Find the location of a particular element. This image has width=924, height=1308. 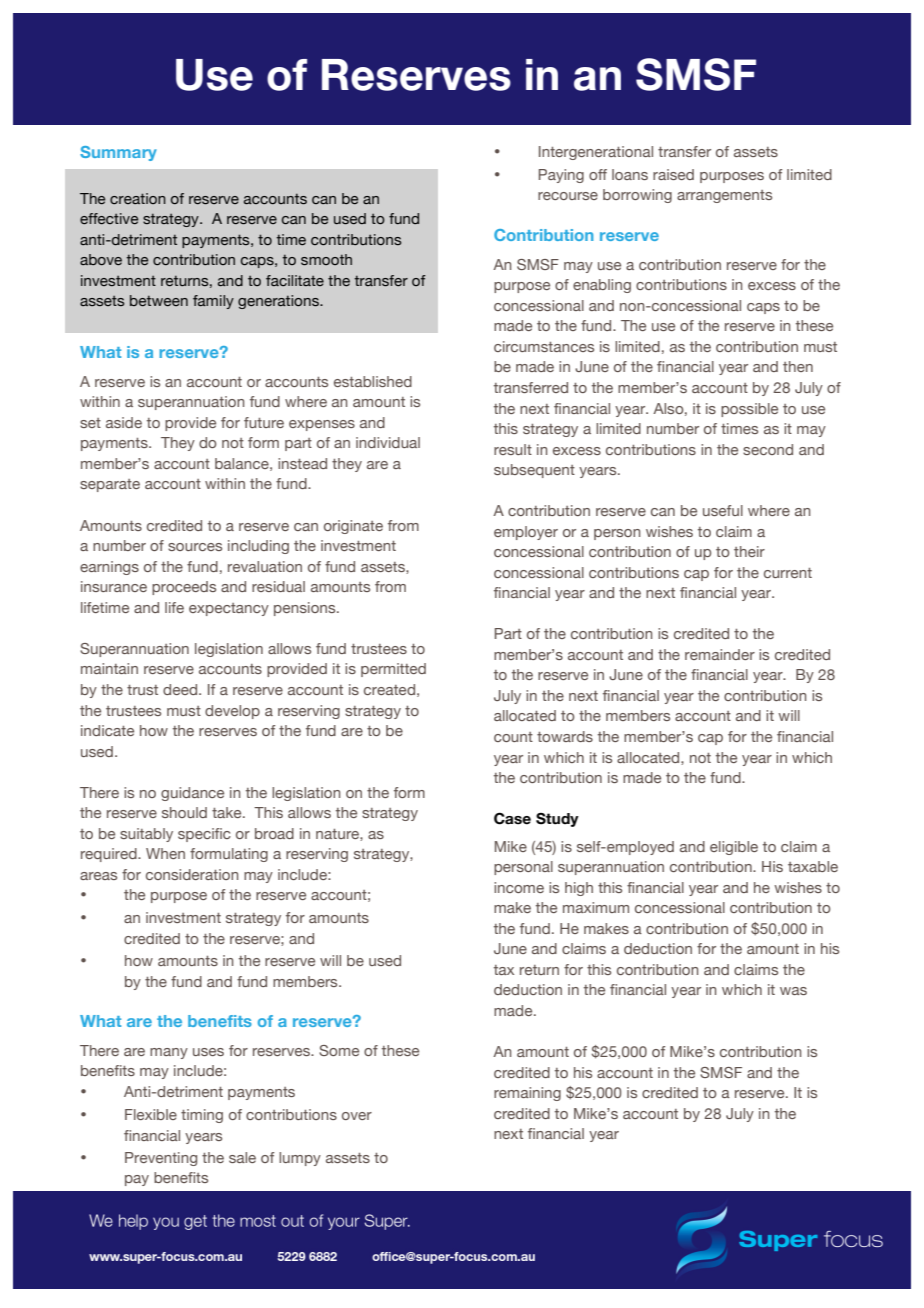

remainder is located at coordinates (720, 654).
